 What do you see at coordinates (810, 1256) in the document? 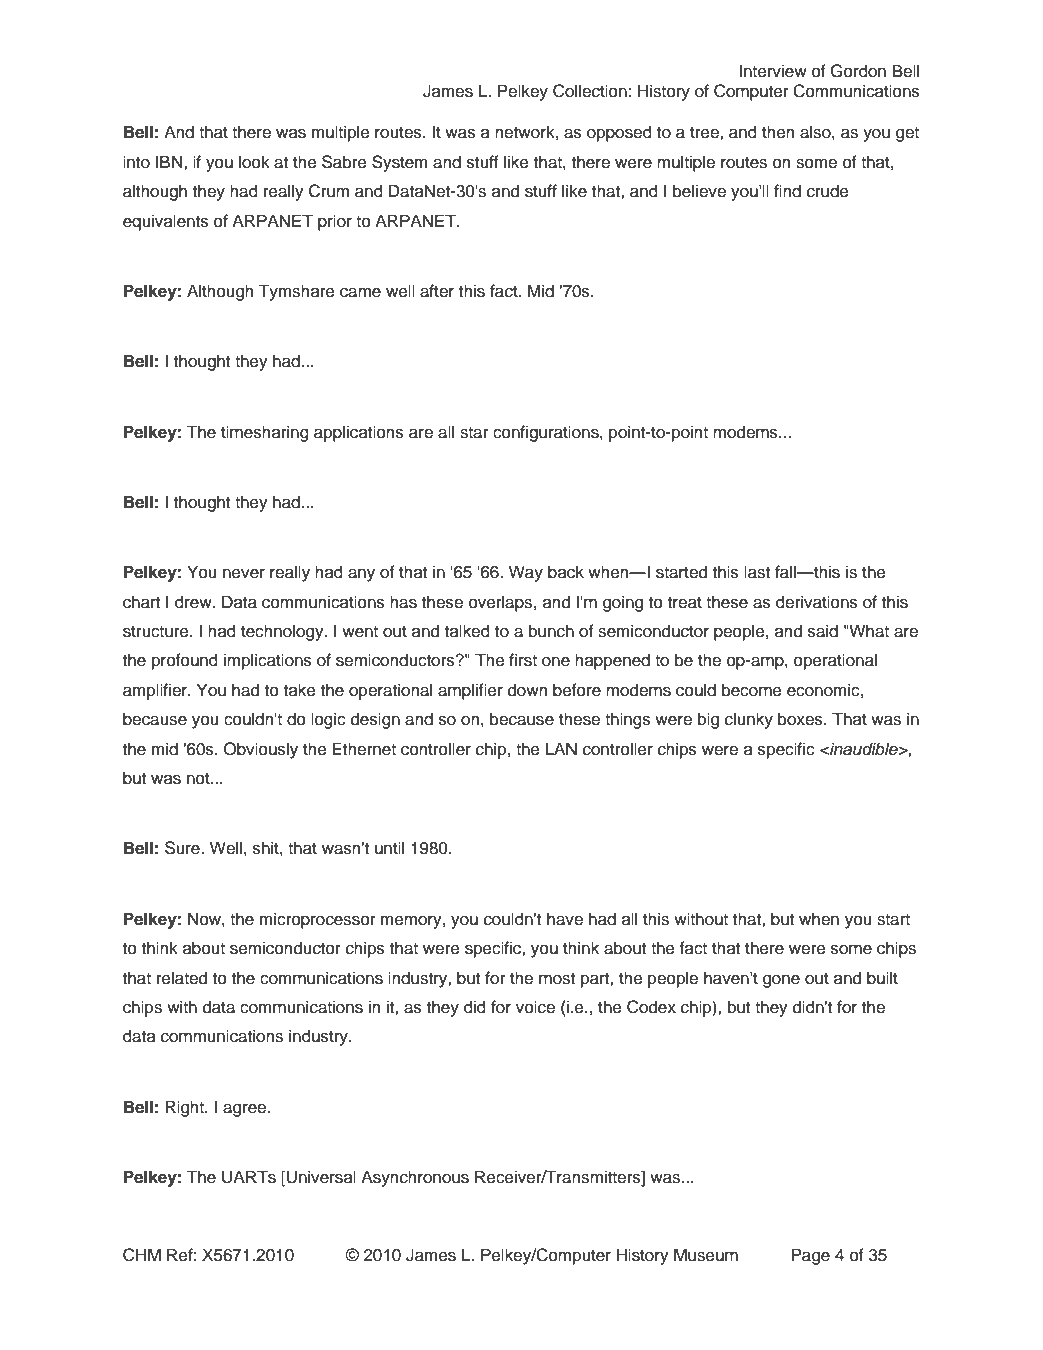
I see `Page` at bounding box center [810, 1256].
